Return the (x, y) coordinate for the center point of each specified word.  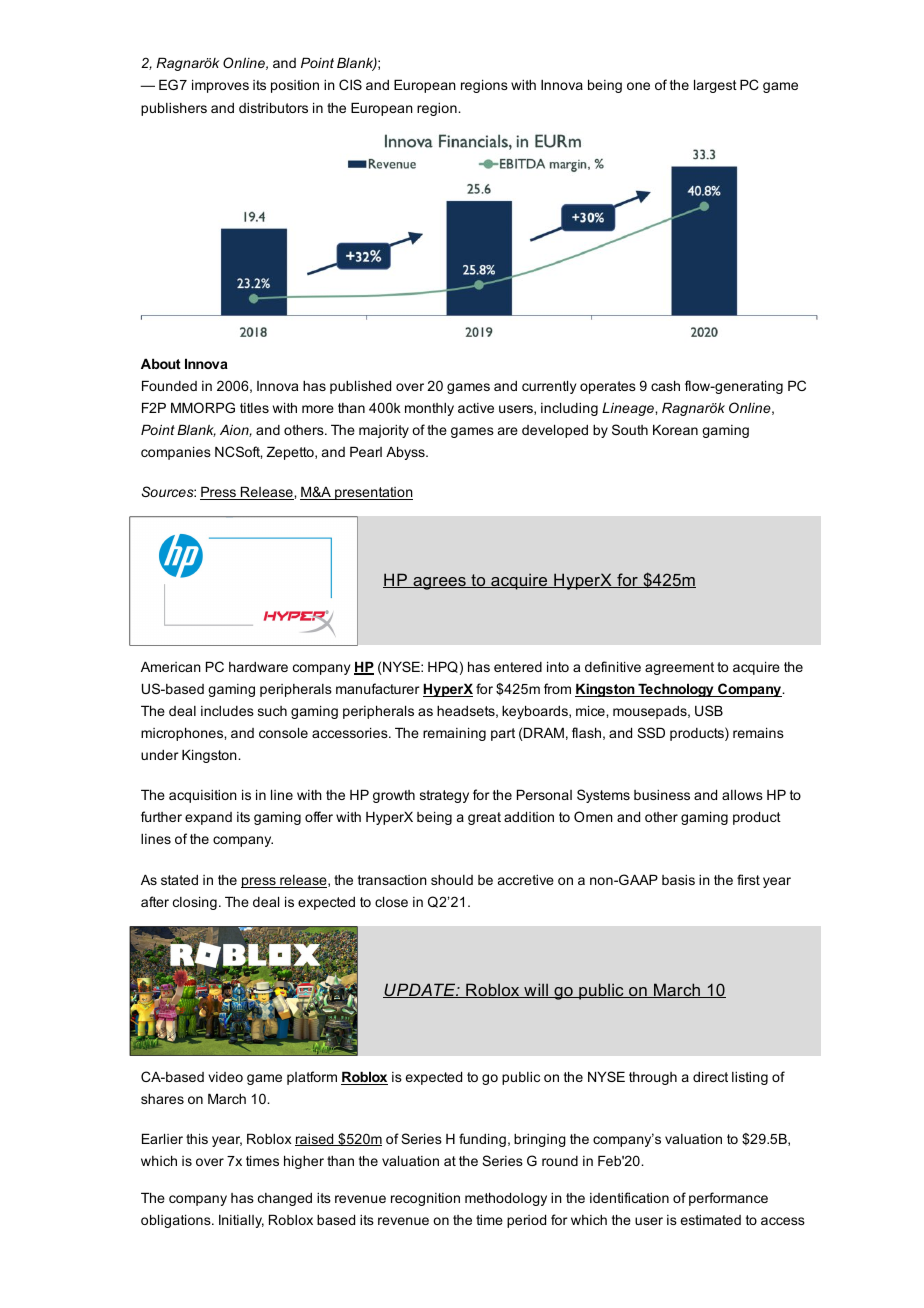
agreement (679, 668)
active (476, 408)
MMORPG (203, 407)
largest (715, 86)
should (452, 879)
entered (518, 667)
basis (678, 879)
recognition (425, 1199)
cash (665, 385)
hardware (258, 667)
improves (220, 86)
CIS (350, 84)
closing (195, 903)
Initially (241, 1221)
